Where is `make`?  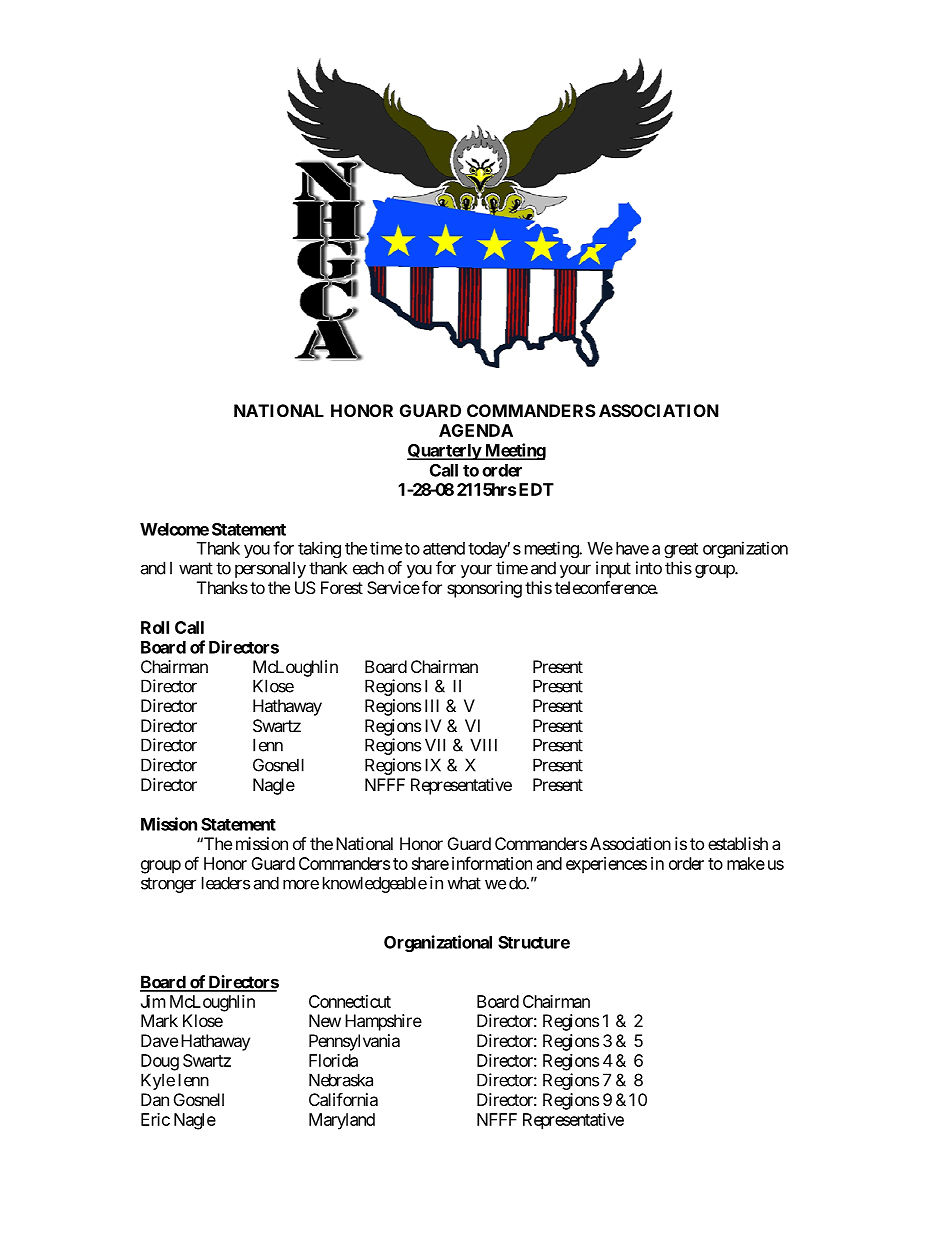
make is located at coordinates (746, 863).
